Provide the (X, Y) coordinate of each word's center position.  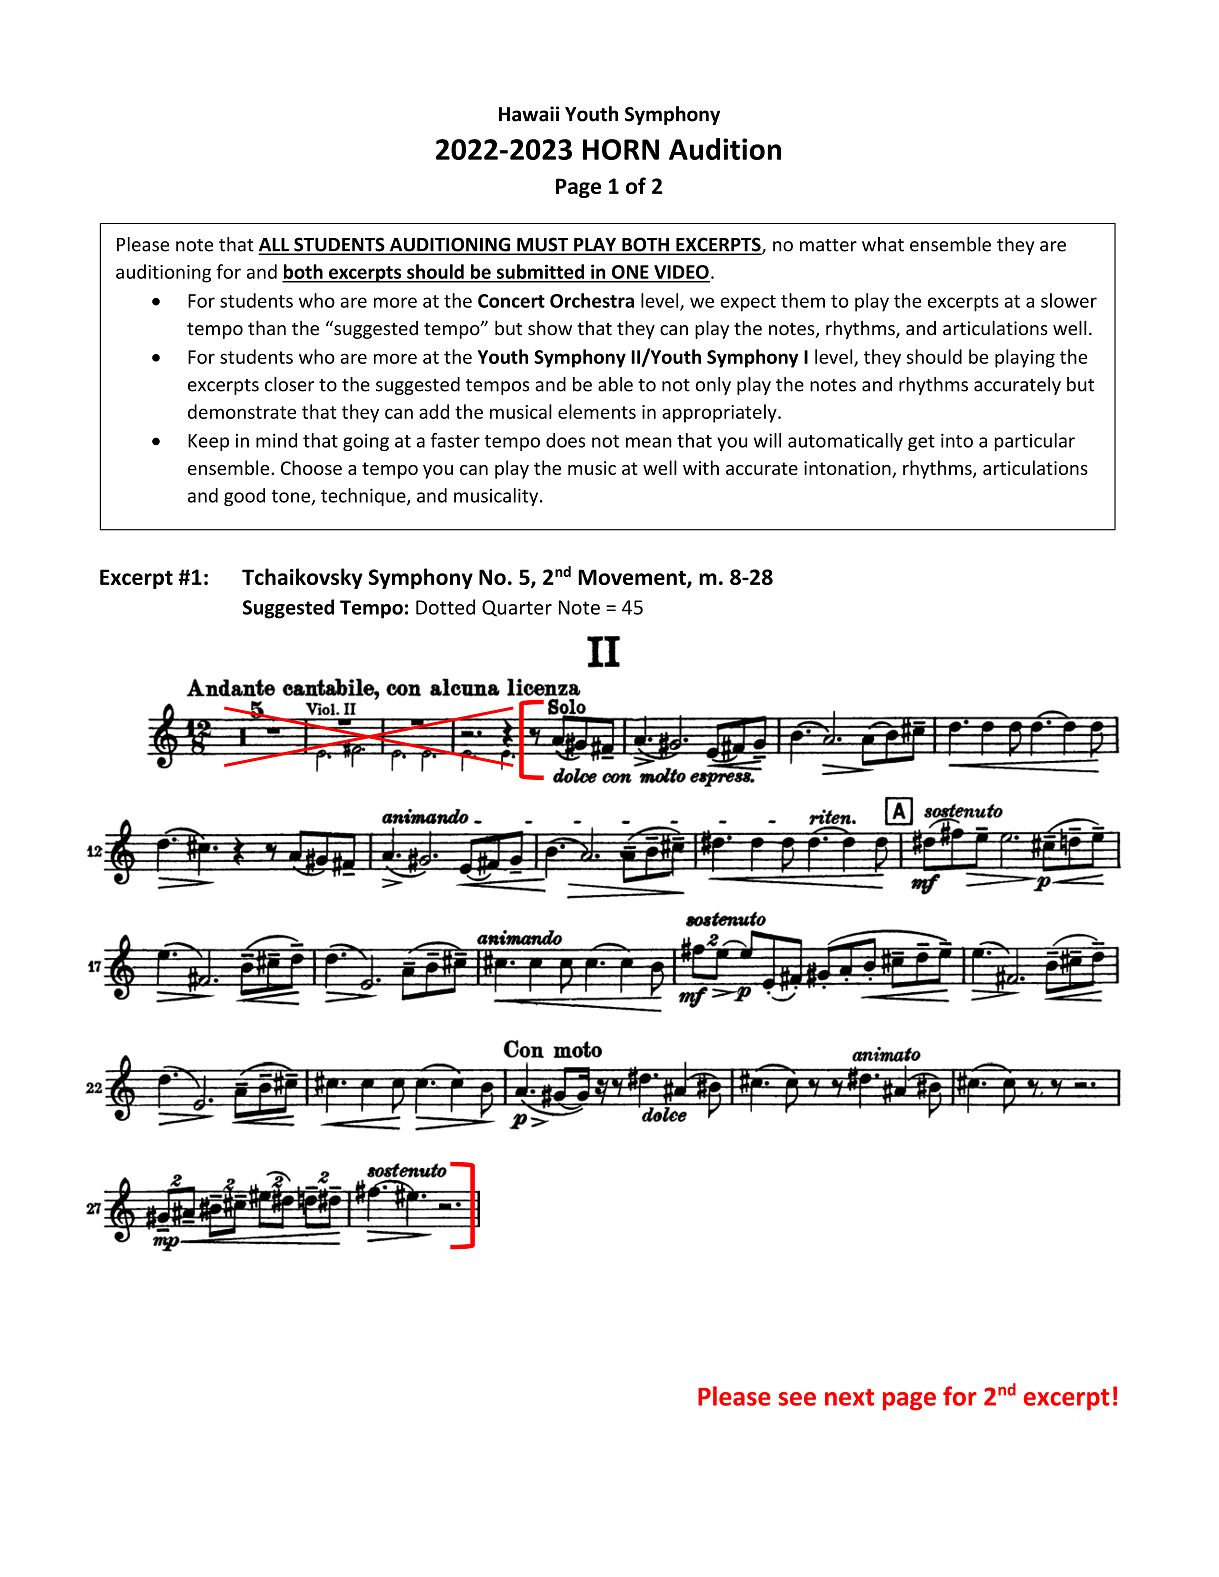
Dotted (445, 607)
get (921, 443)
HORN (621, 149)
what (883, 244)
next (849, 1397)
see (797, 1399)
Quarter (517, 608)
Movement (633, 578)
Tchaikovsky (302, 578)
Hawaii (529, 114)
